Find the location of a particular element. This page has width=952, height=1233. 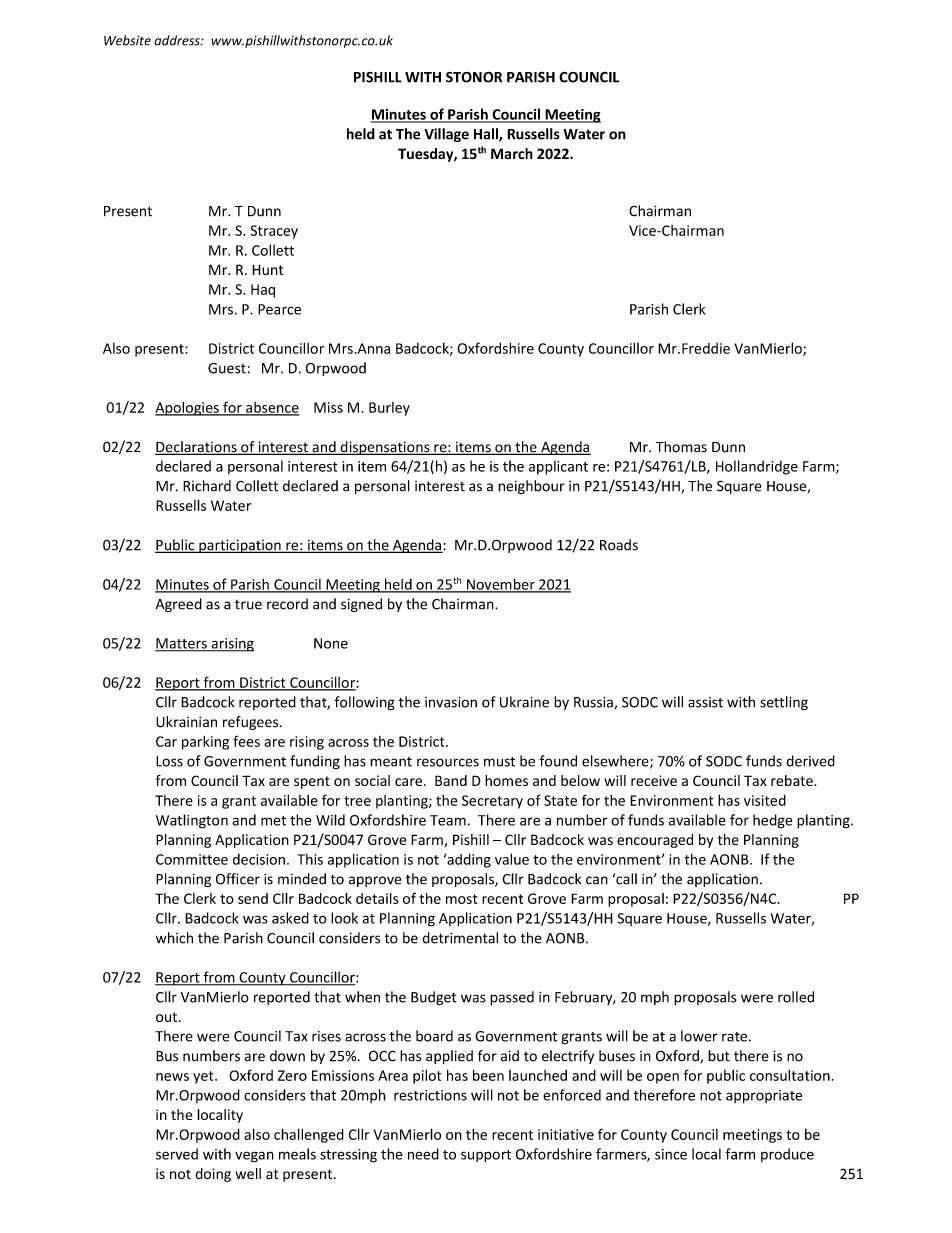

Thomas is located at coordinates (681, 447).
